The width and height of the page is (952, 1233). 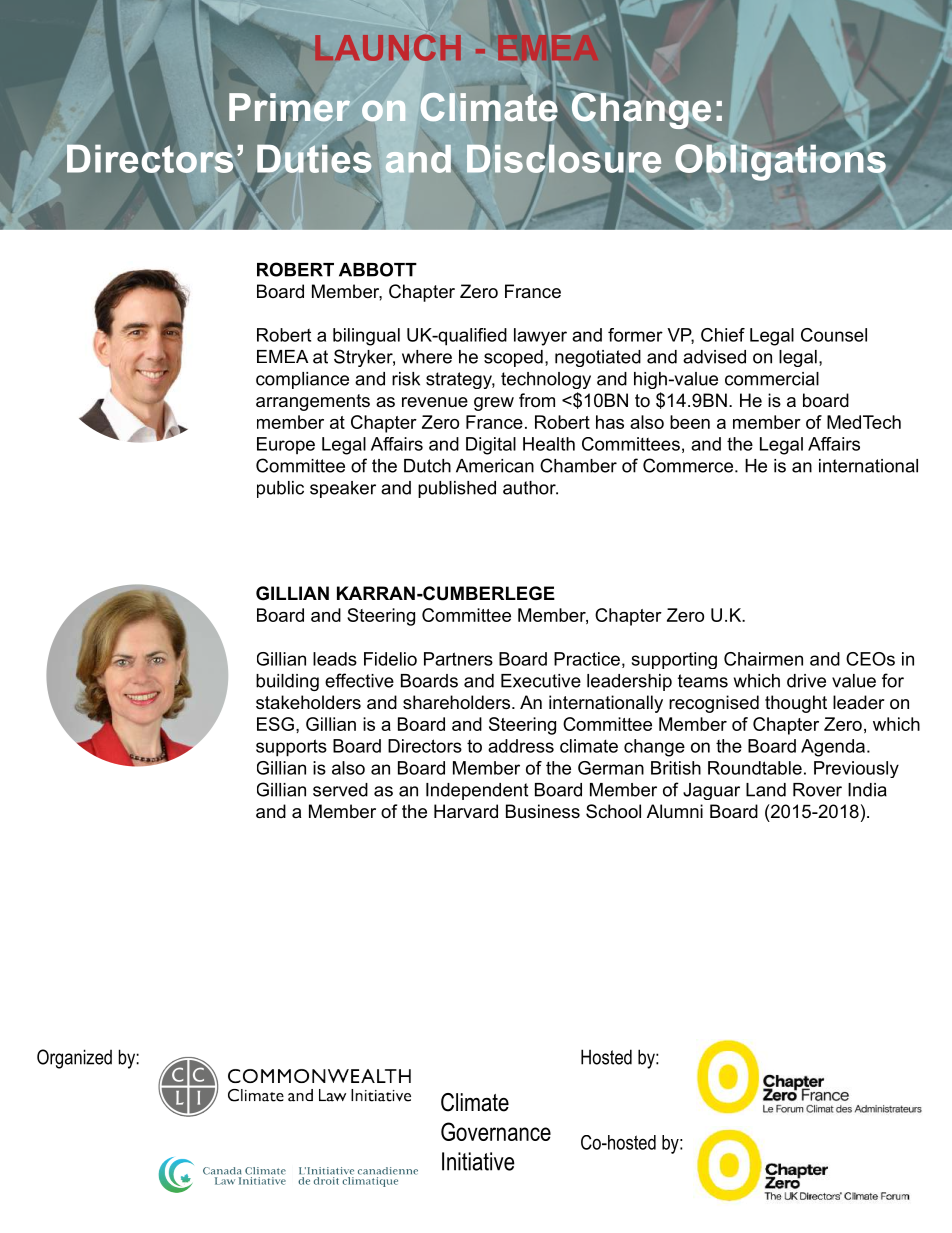 I want to click on Primer, so click(x=291, y=108).
